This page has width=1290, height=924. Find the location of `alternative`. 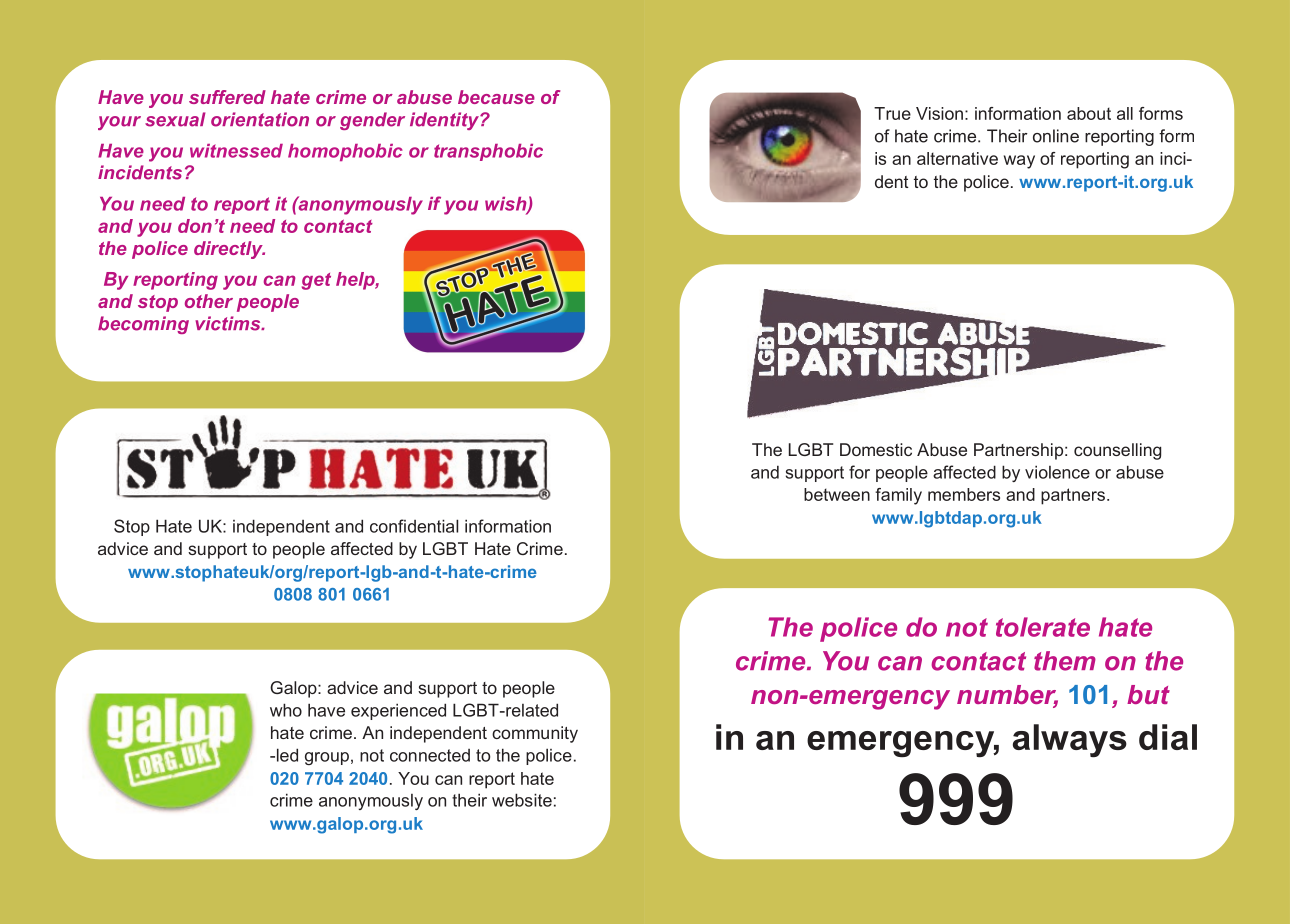

alternative is located at coordinates (957, 158).
